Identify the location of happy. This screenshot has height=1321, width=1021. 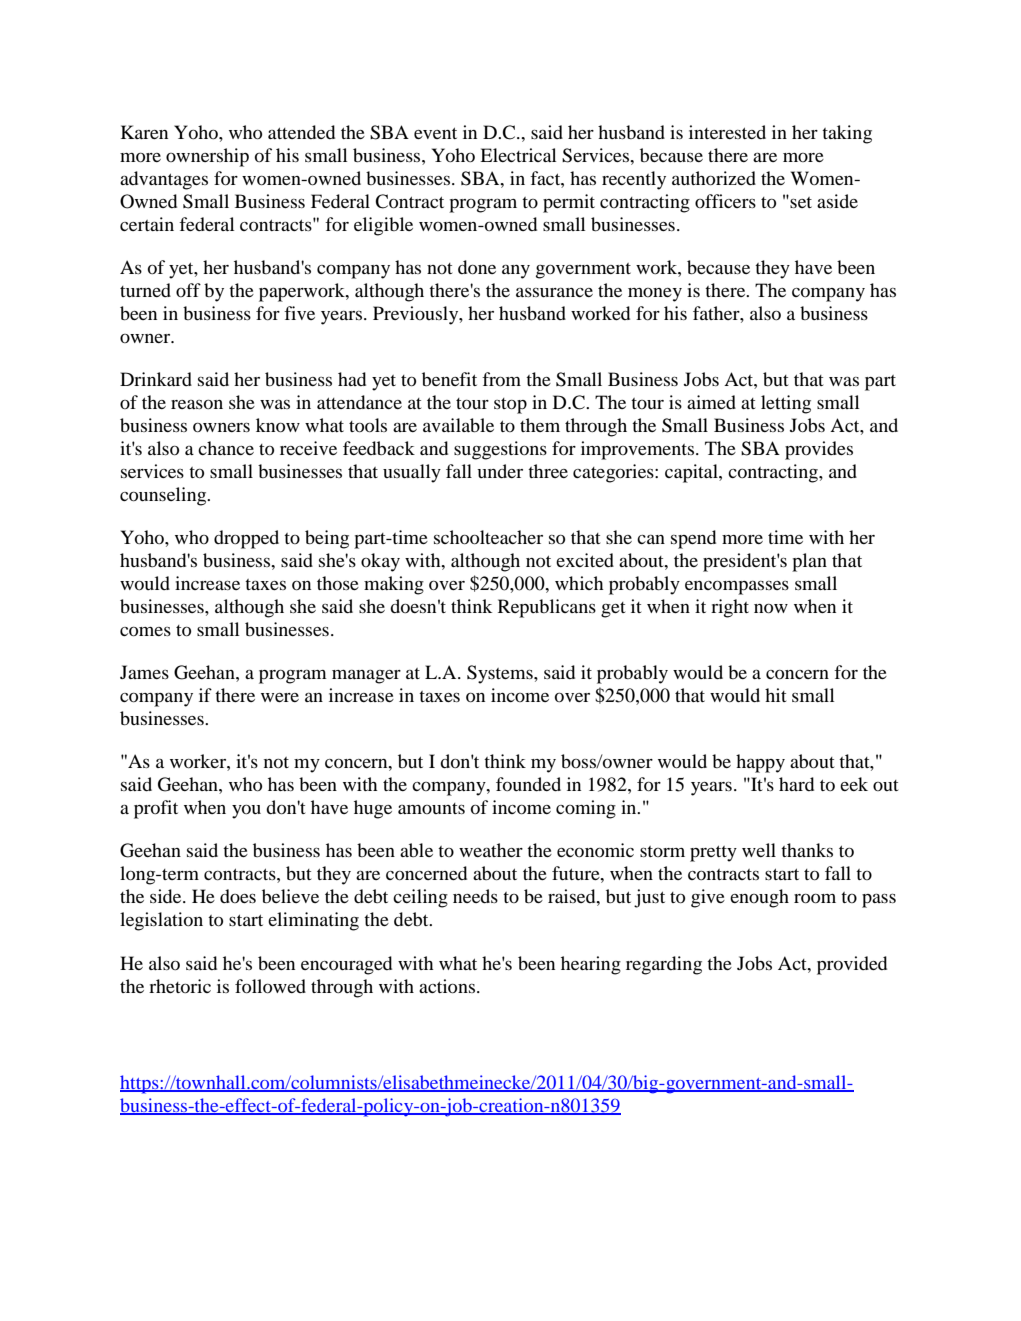
(760, 763).
